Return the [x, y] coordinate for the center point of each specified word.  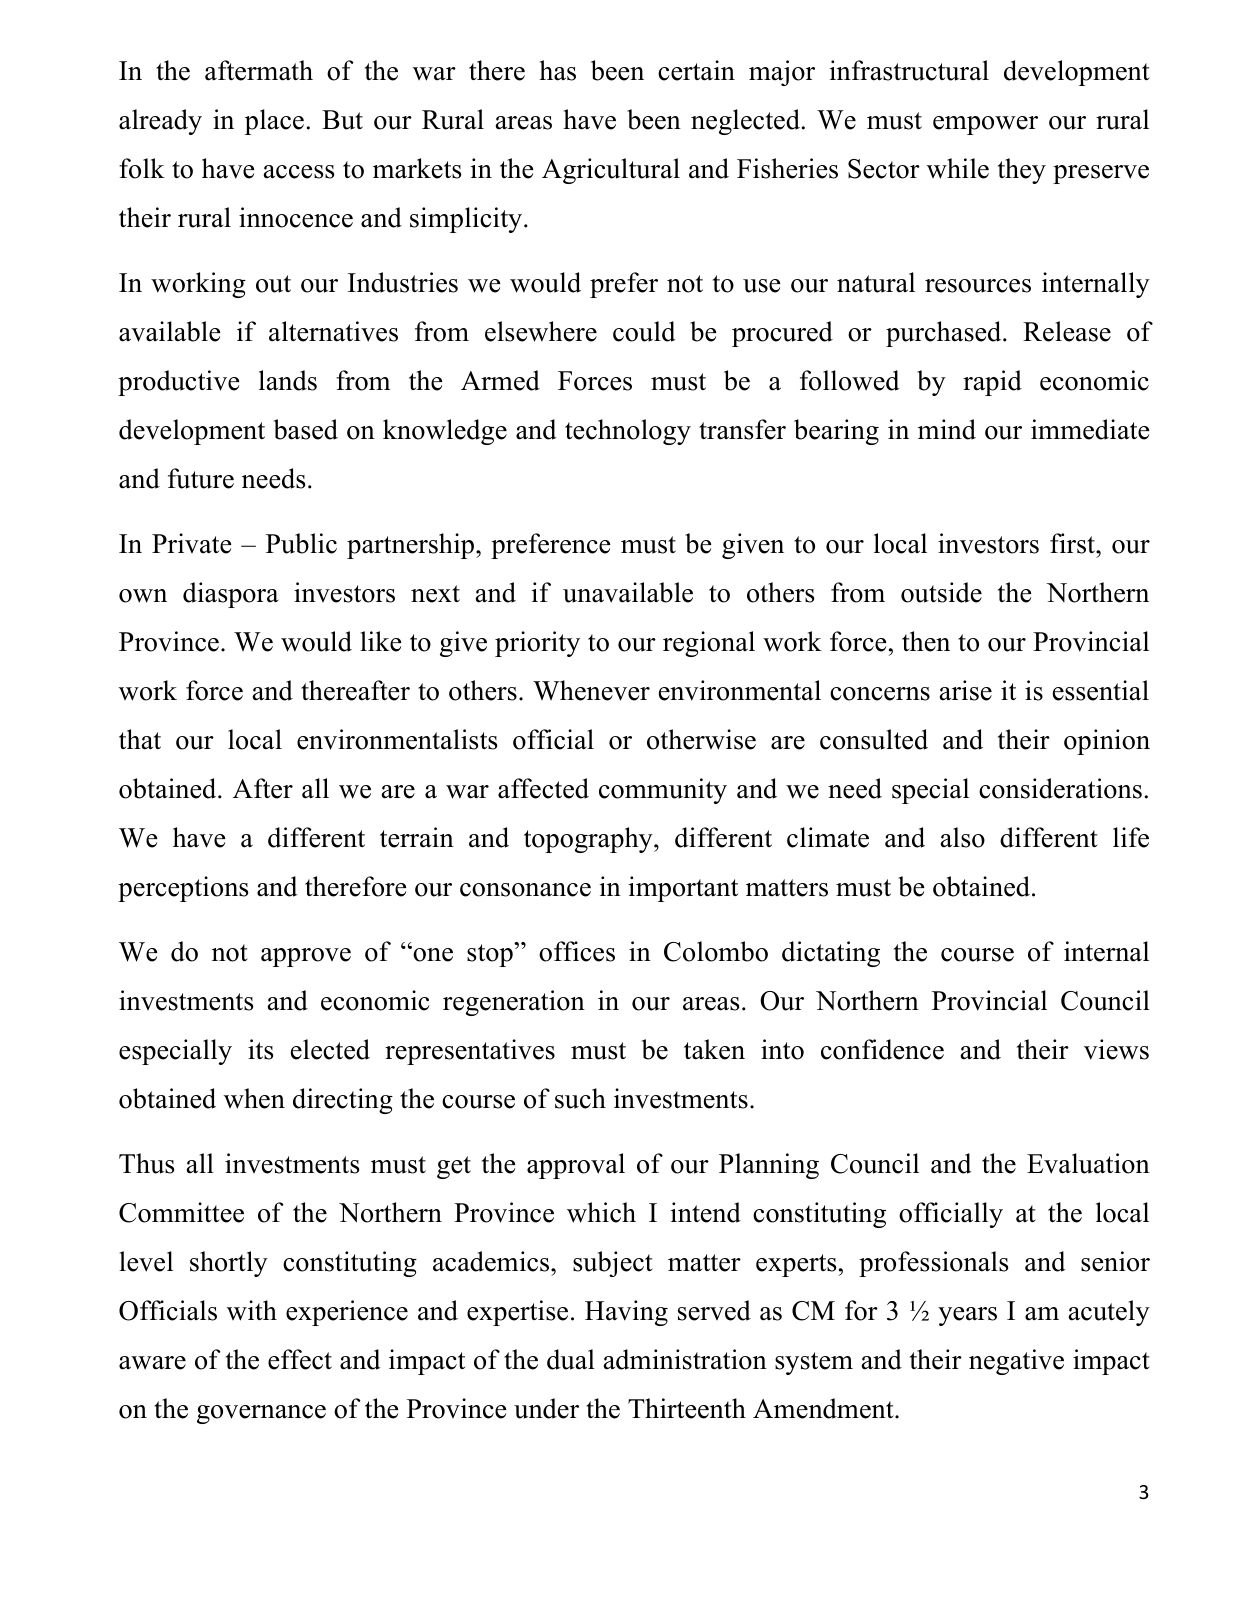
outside [941, 592]
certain [696, 70]
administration [685, 1359]
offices [577, 951]
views [1116, 1049]
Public [301, 543]
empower [985, 125]
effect [300, 1359]
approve [306, 957]
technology [628, 432]
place [274, 122]
